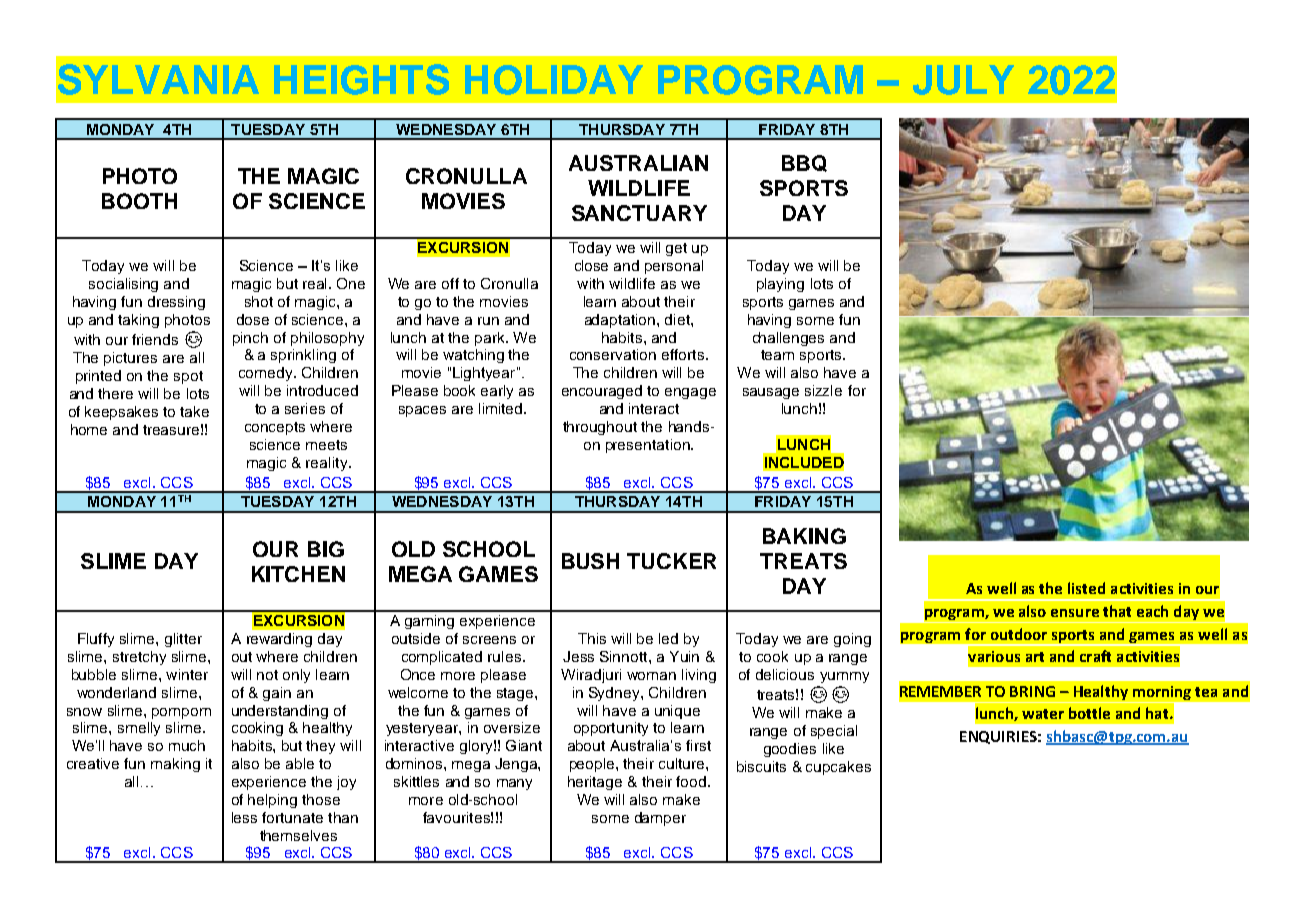 The image size is (1308, 924). What do you see at coordinates (194, 411) in the image?
I see `take` at bounding box center [194, 411].
